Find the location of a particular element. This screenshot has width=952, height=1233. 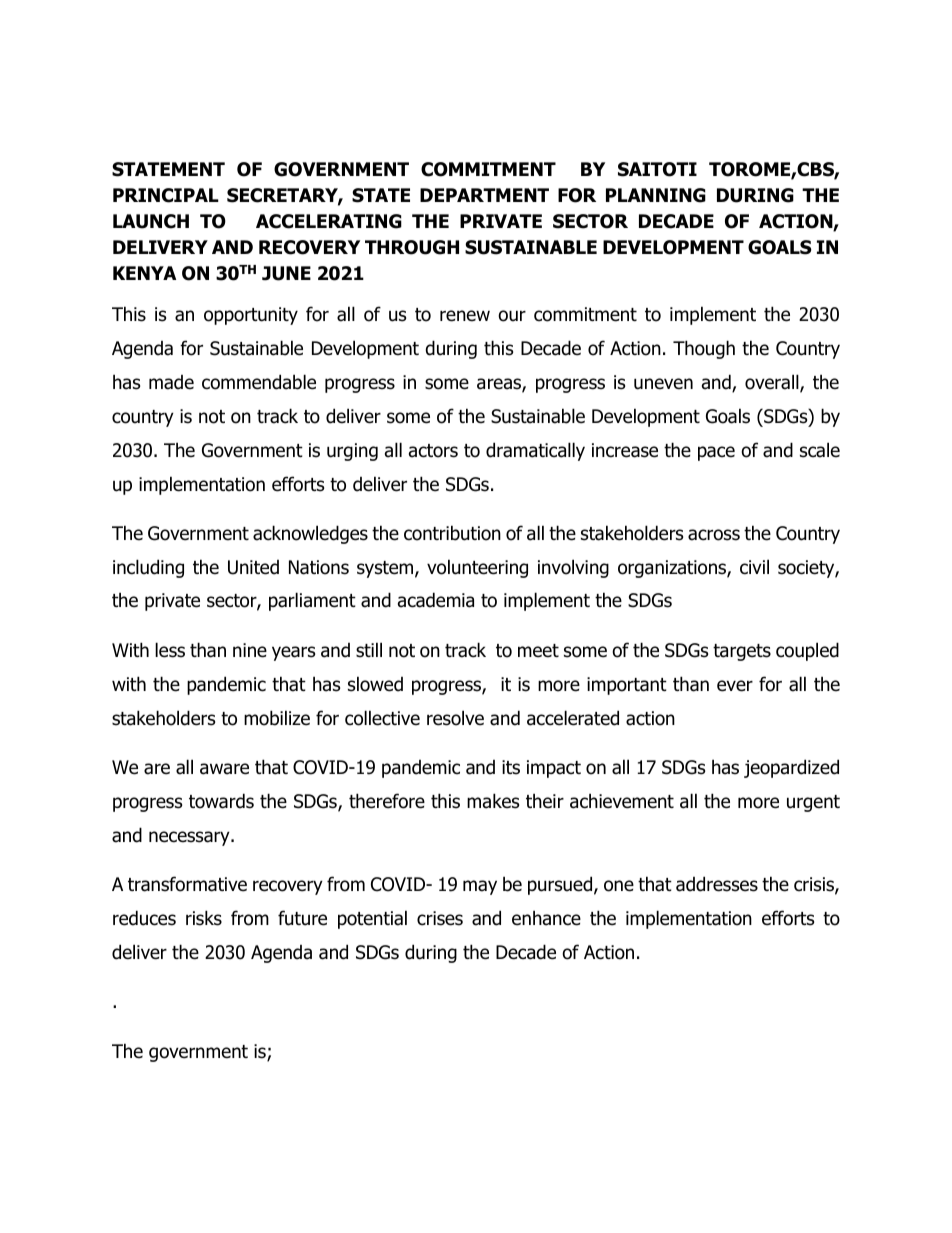

addresses is located at coordinates (717, 884).
